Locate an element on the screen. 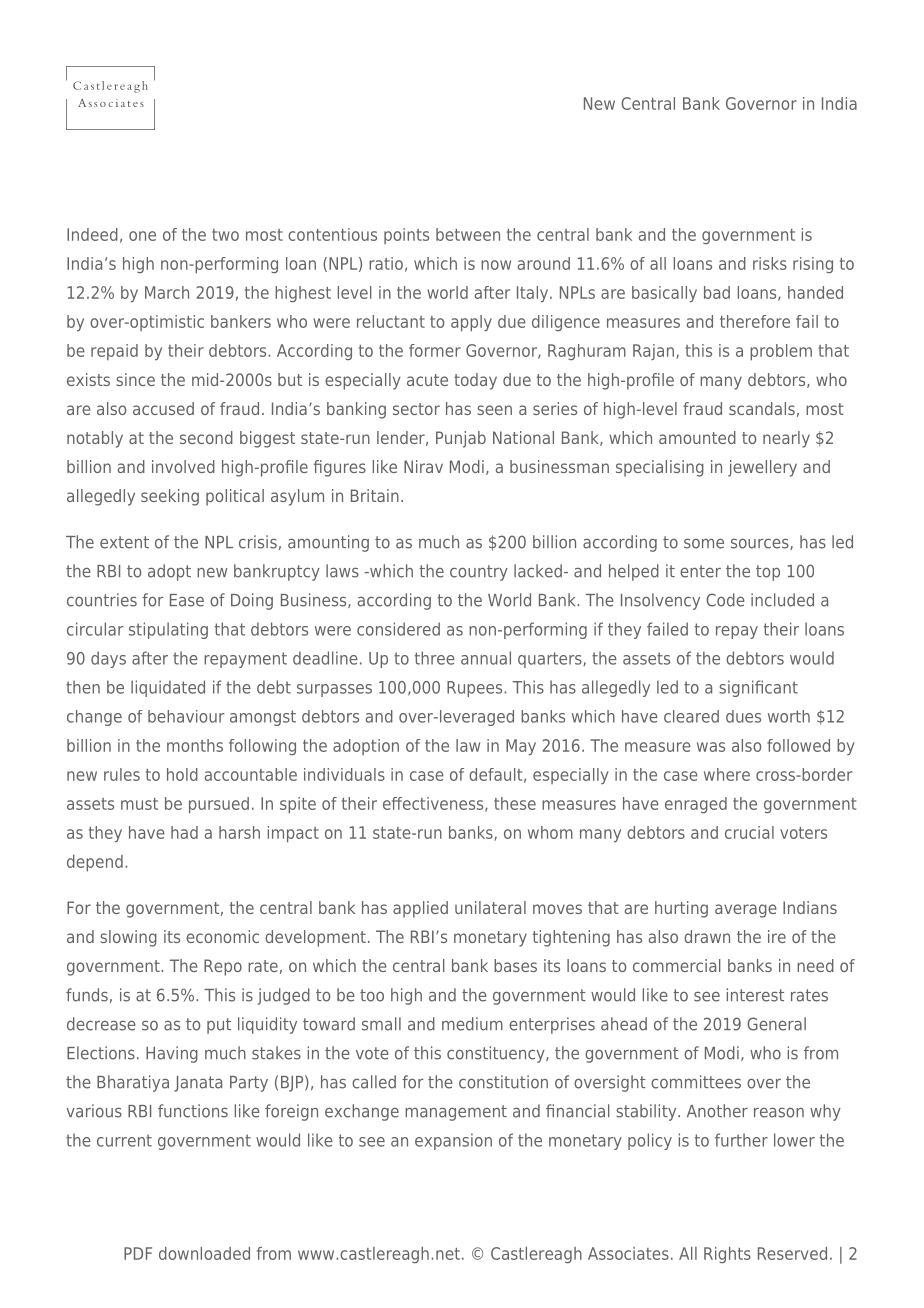 This screenshot has height=1308, width=924. May is located at coordinates (521, 747).
